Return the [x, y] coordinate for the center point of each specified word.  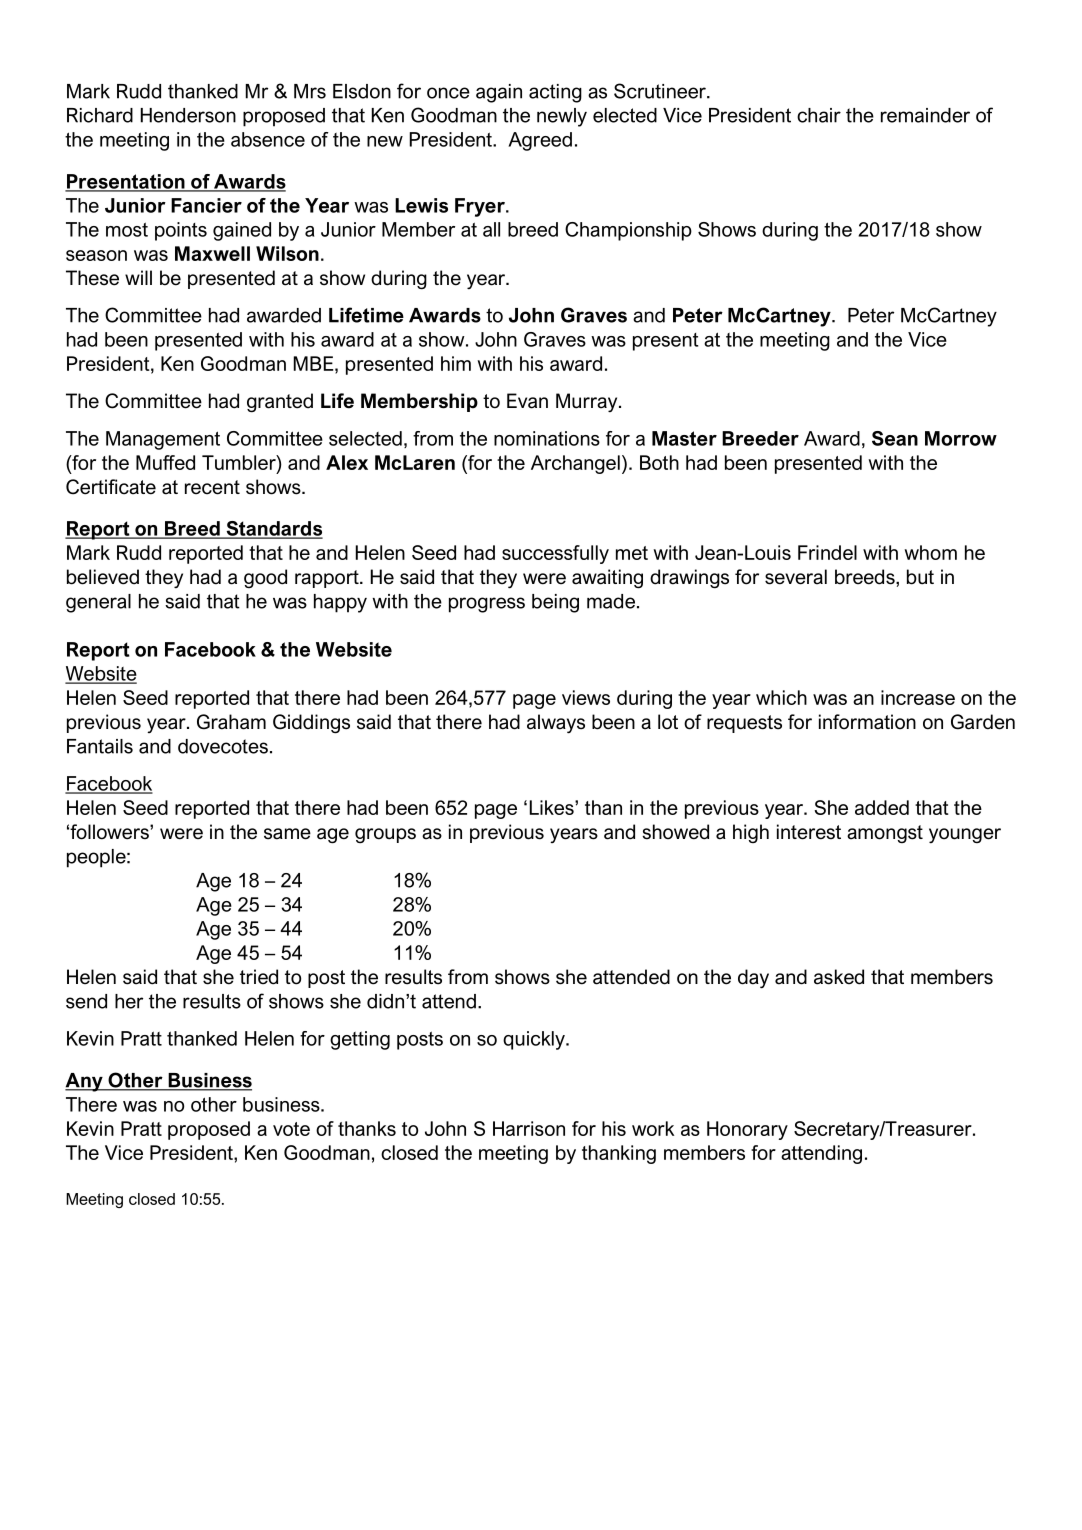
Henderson [188, 115]
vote [291, 1129]
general [98, 603]
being [555, 603]
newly [562, 117]
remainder [925, 115]
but [920, 577]
